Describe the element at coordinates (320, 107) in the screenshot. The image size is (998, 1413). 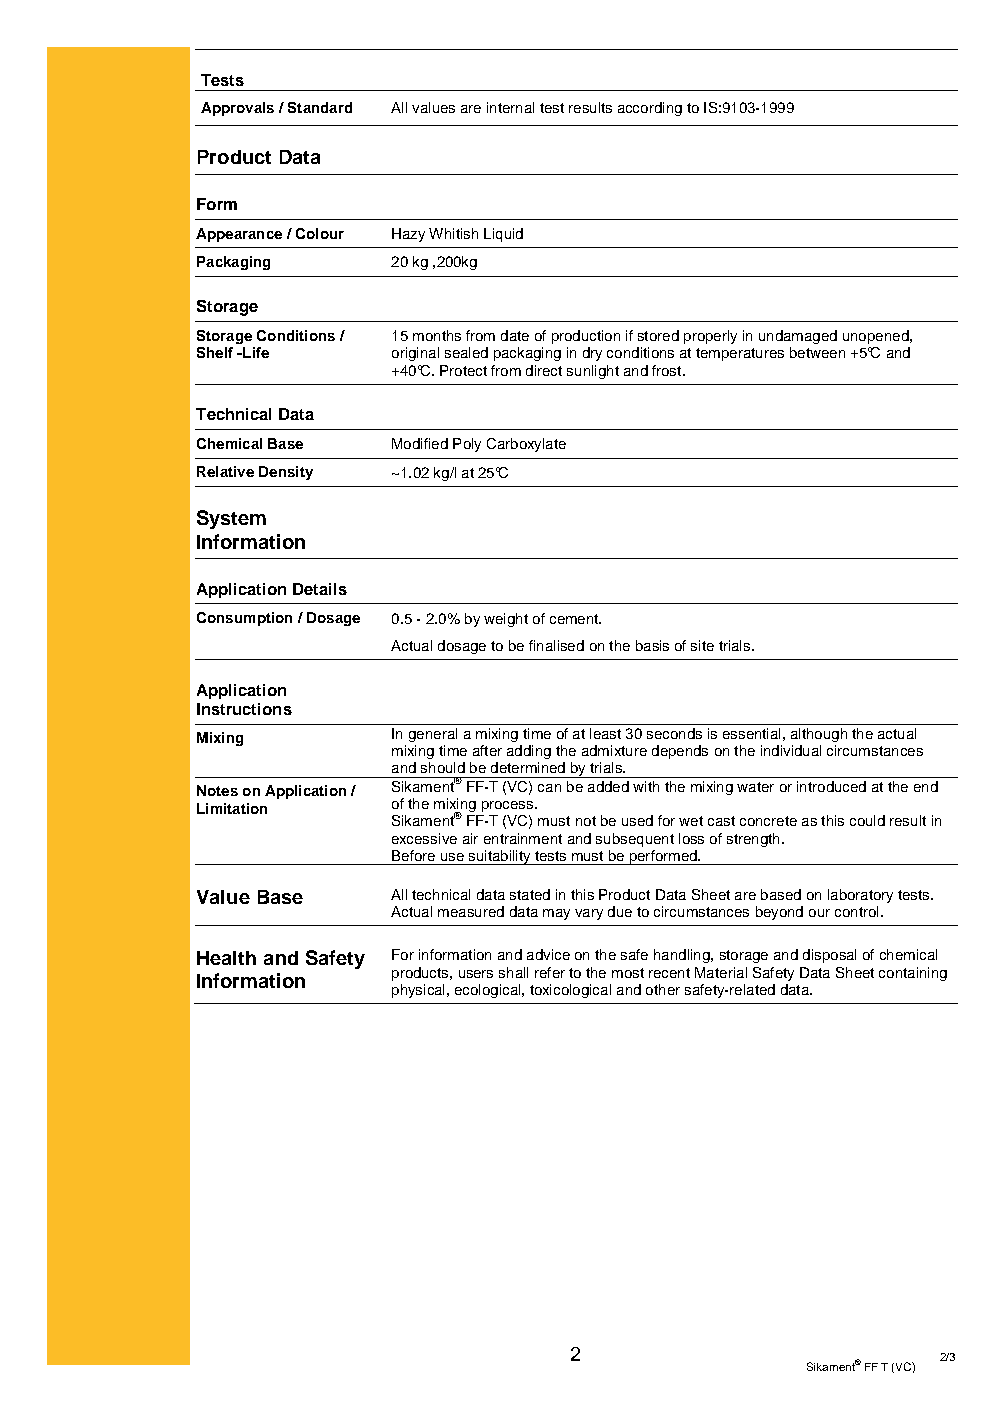
I see `Standard` at that location.
